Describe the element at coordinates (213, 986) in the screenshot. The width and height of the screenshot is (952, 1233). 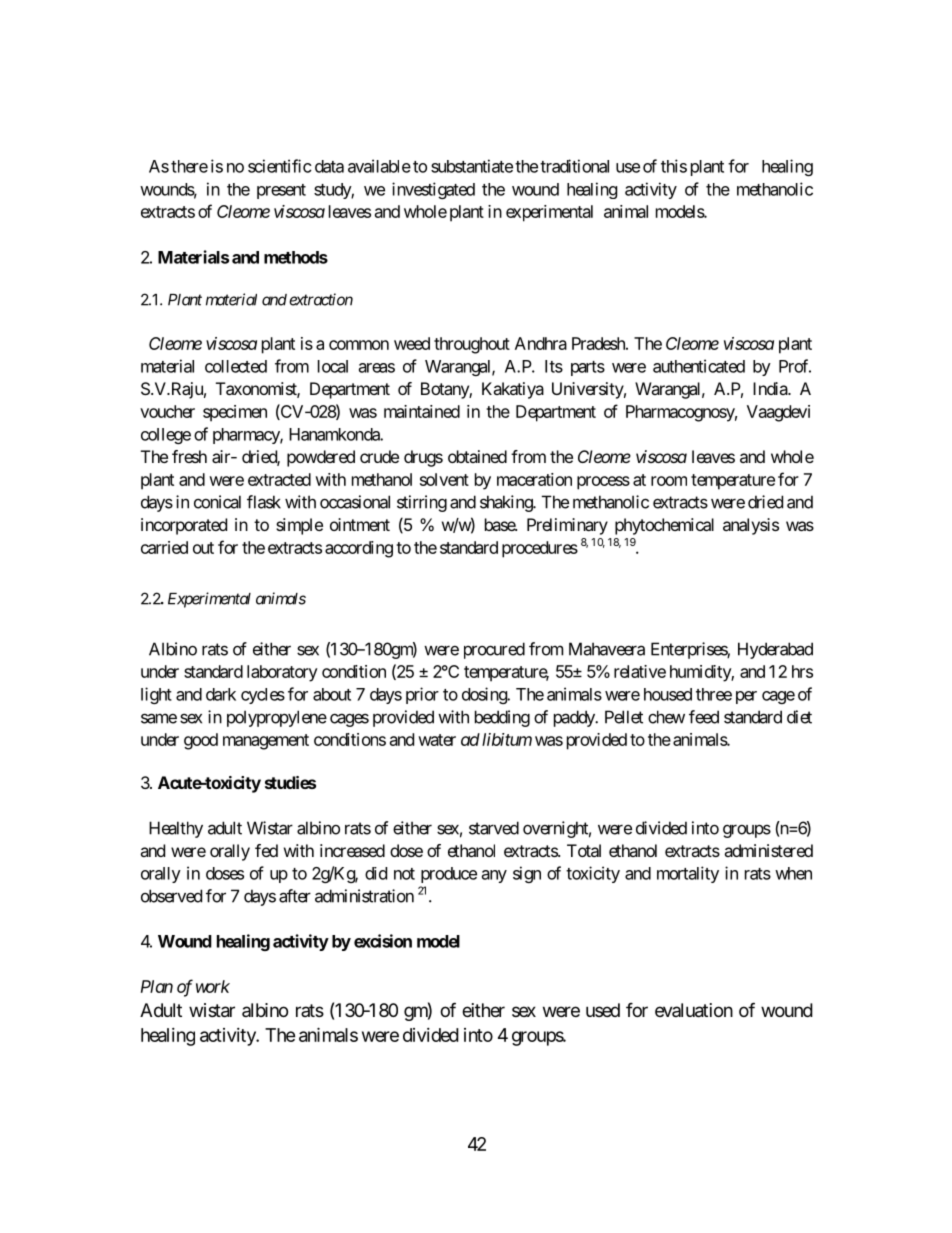
I see `work` at that location.
